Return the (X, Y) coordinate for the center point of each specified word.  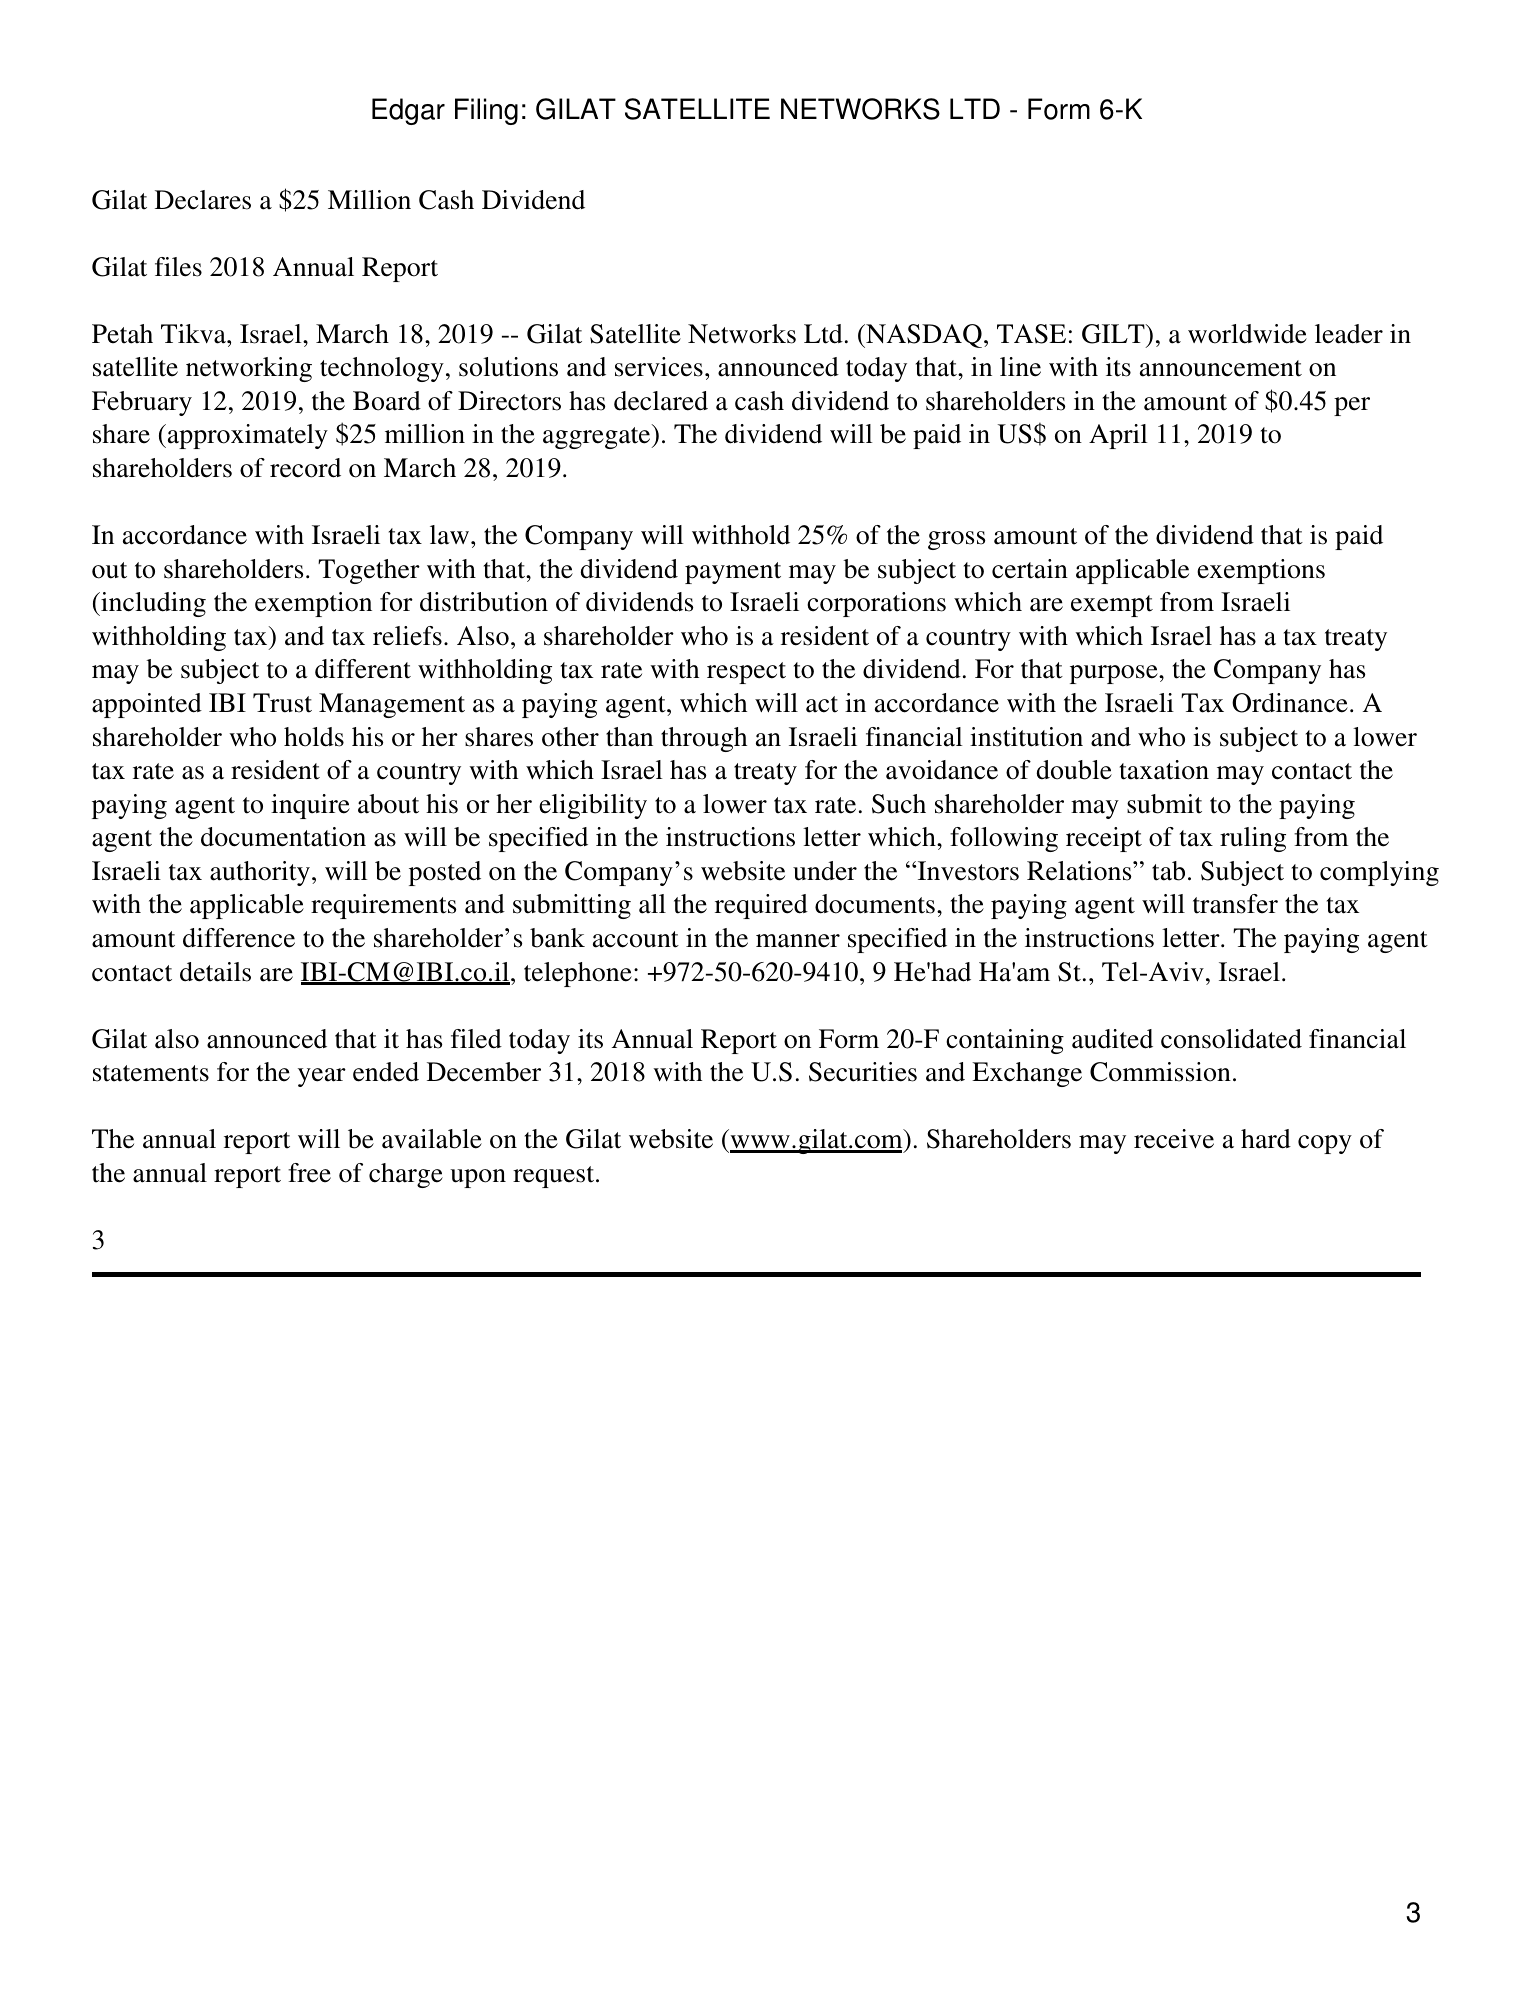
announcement (1221, 368)
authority (260, 873)
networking (249, 369)
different (363, 669)
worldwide (1247, 334)
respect (746, 673)
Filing (486, 111)
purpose (1115, 674)
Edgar (408, 111)
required (761, 906)
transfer (1235, 904)
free (309, 1173)
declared (661, 401)
